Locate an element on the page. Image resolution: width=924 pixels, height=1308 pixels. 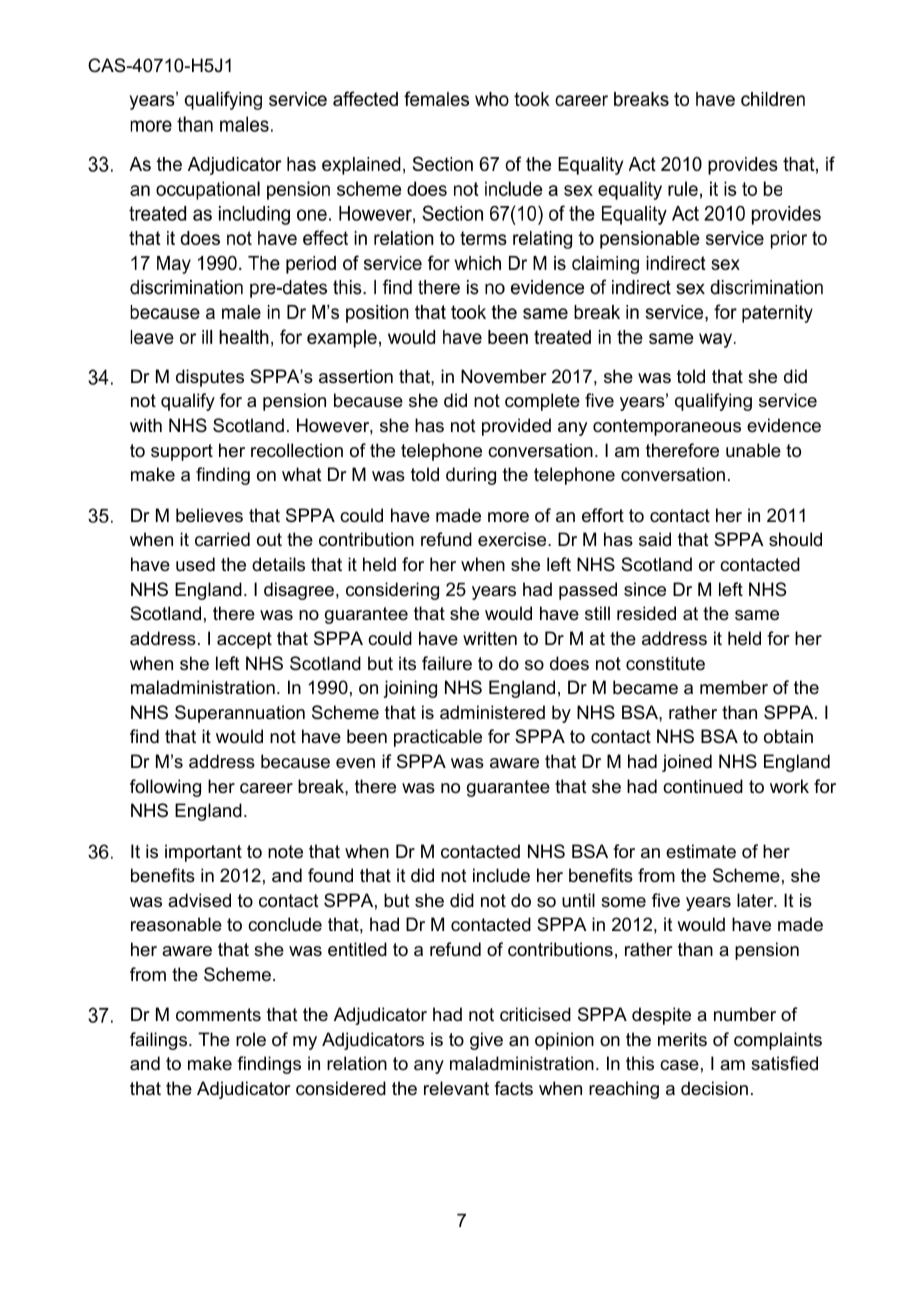
Superannuation is located at coordinates (240, 714).
